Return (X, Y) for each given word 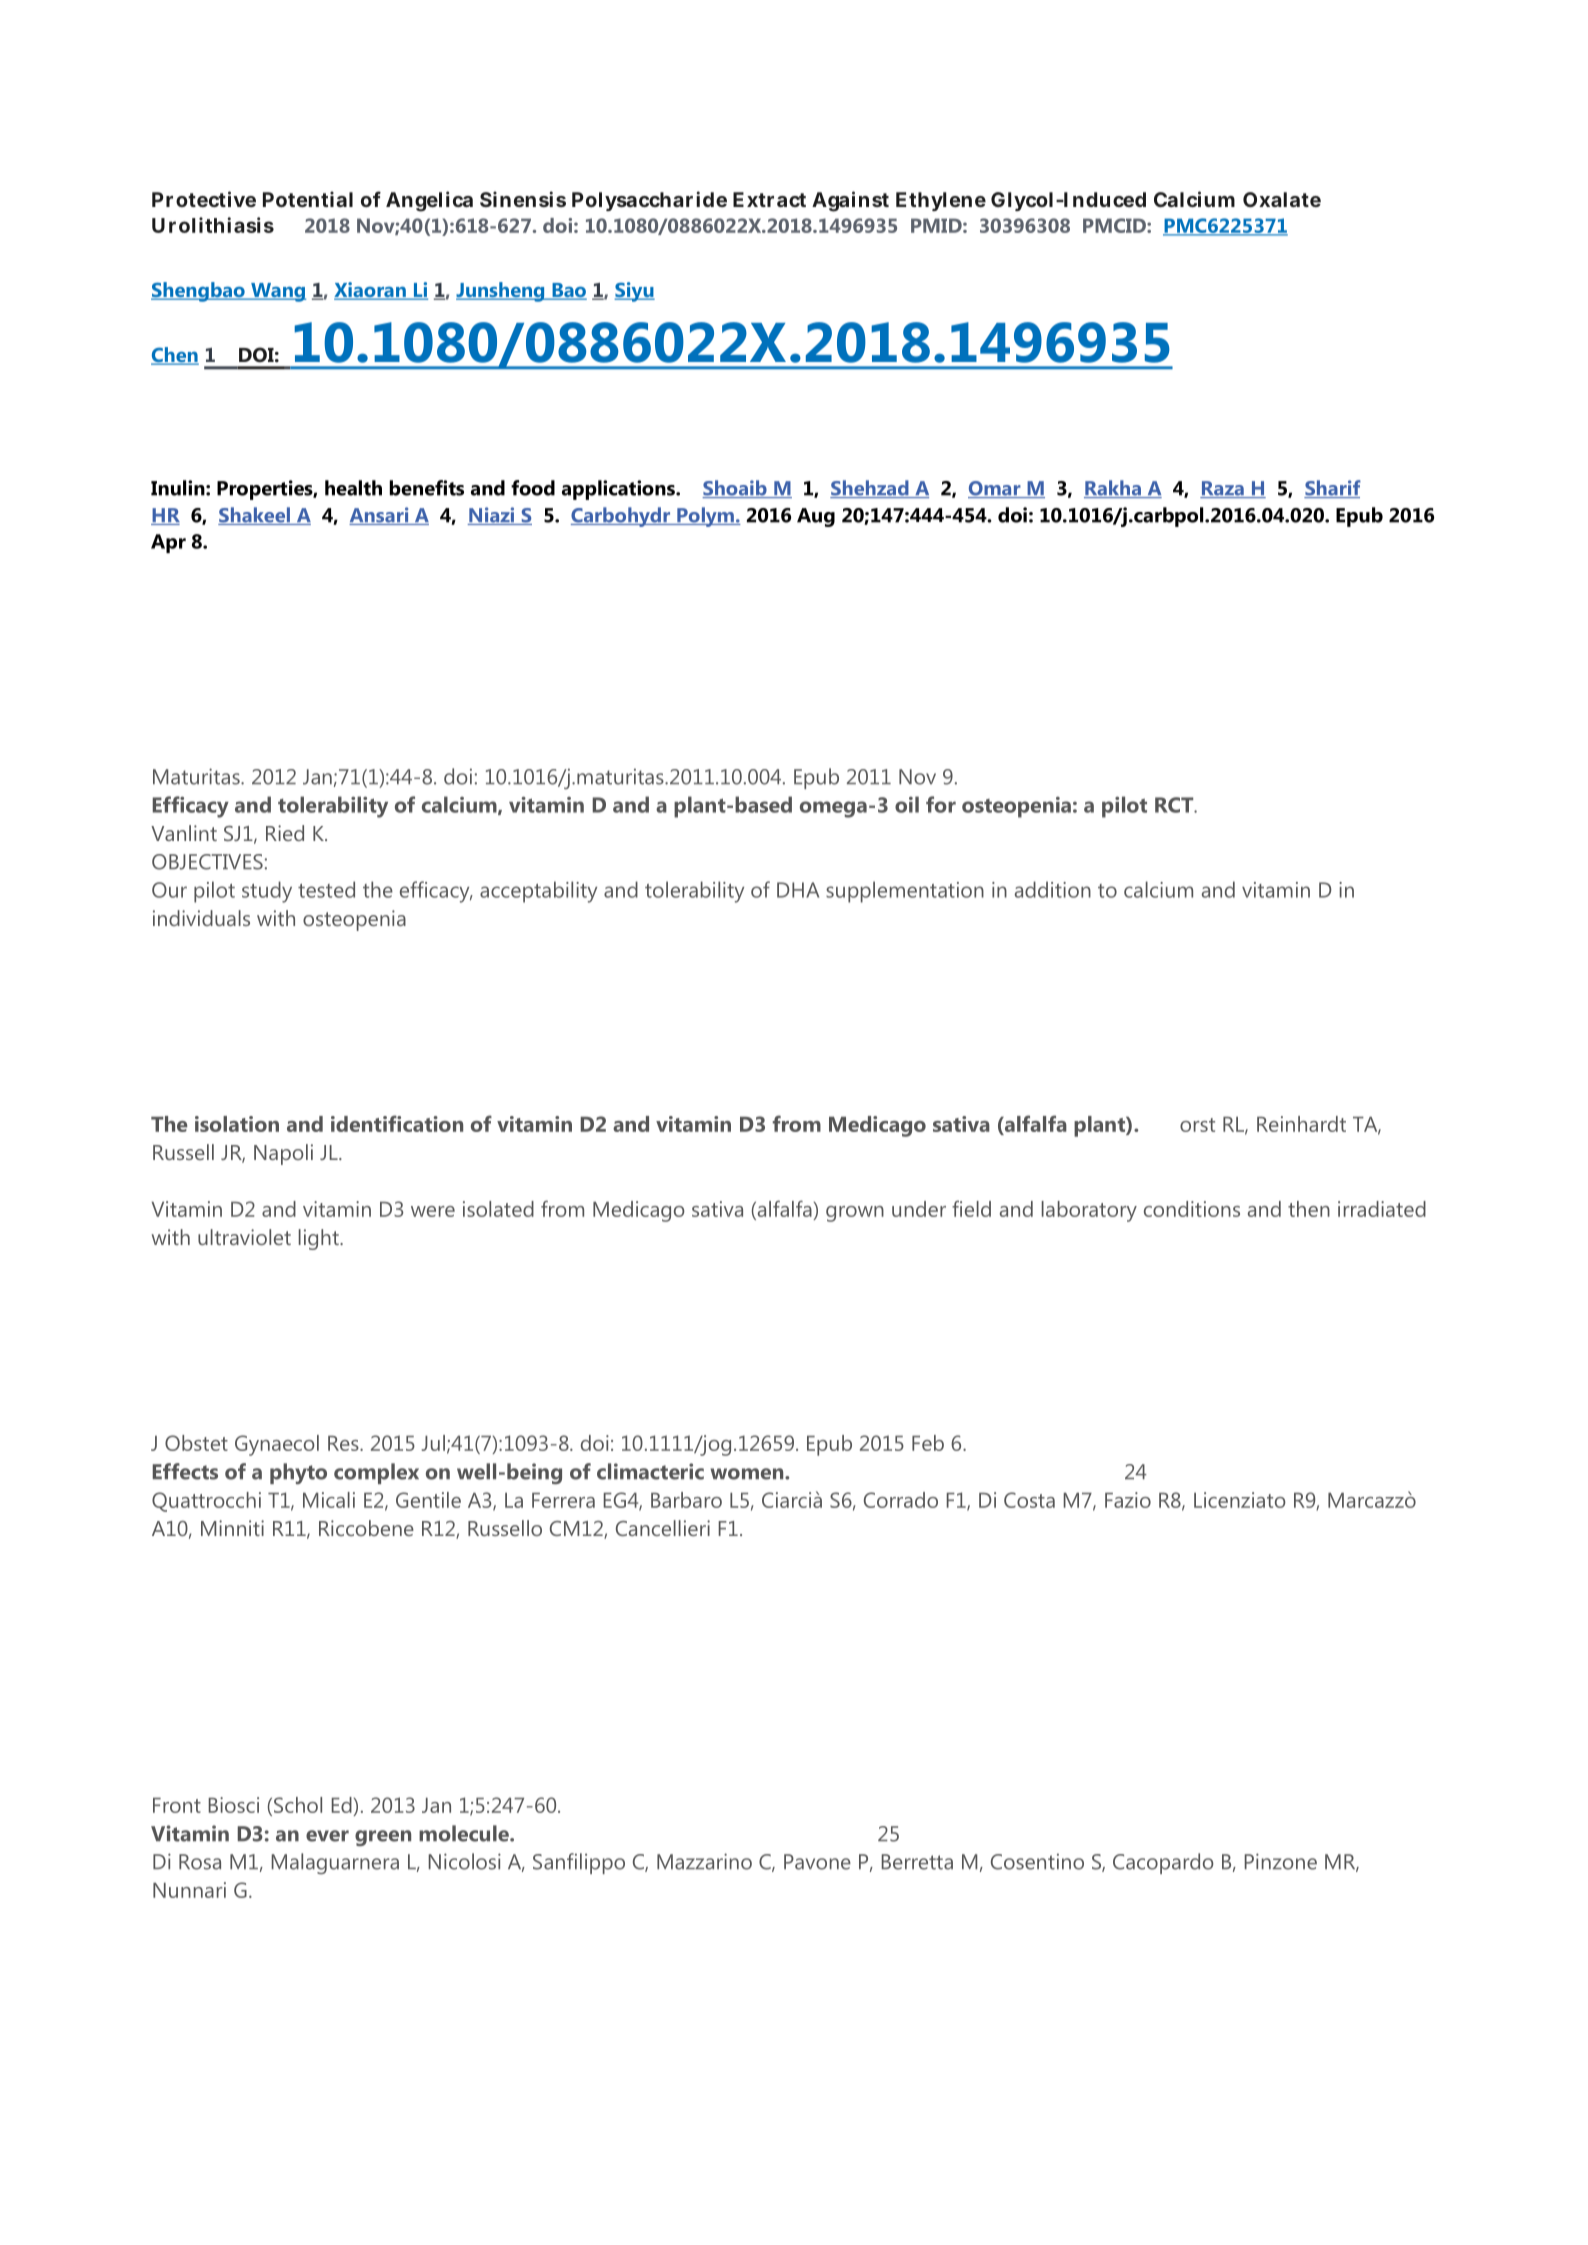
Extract (769, 199)
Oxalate (1282, 199)
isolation (237, 1124)
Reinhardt (1301, 1124)
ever (327, 1836)
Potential (308, 199)
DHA (798, 890)
